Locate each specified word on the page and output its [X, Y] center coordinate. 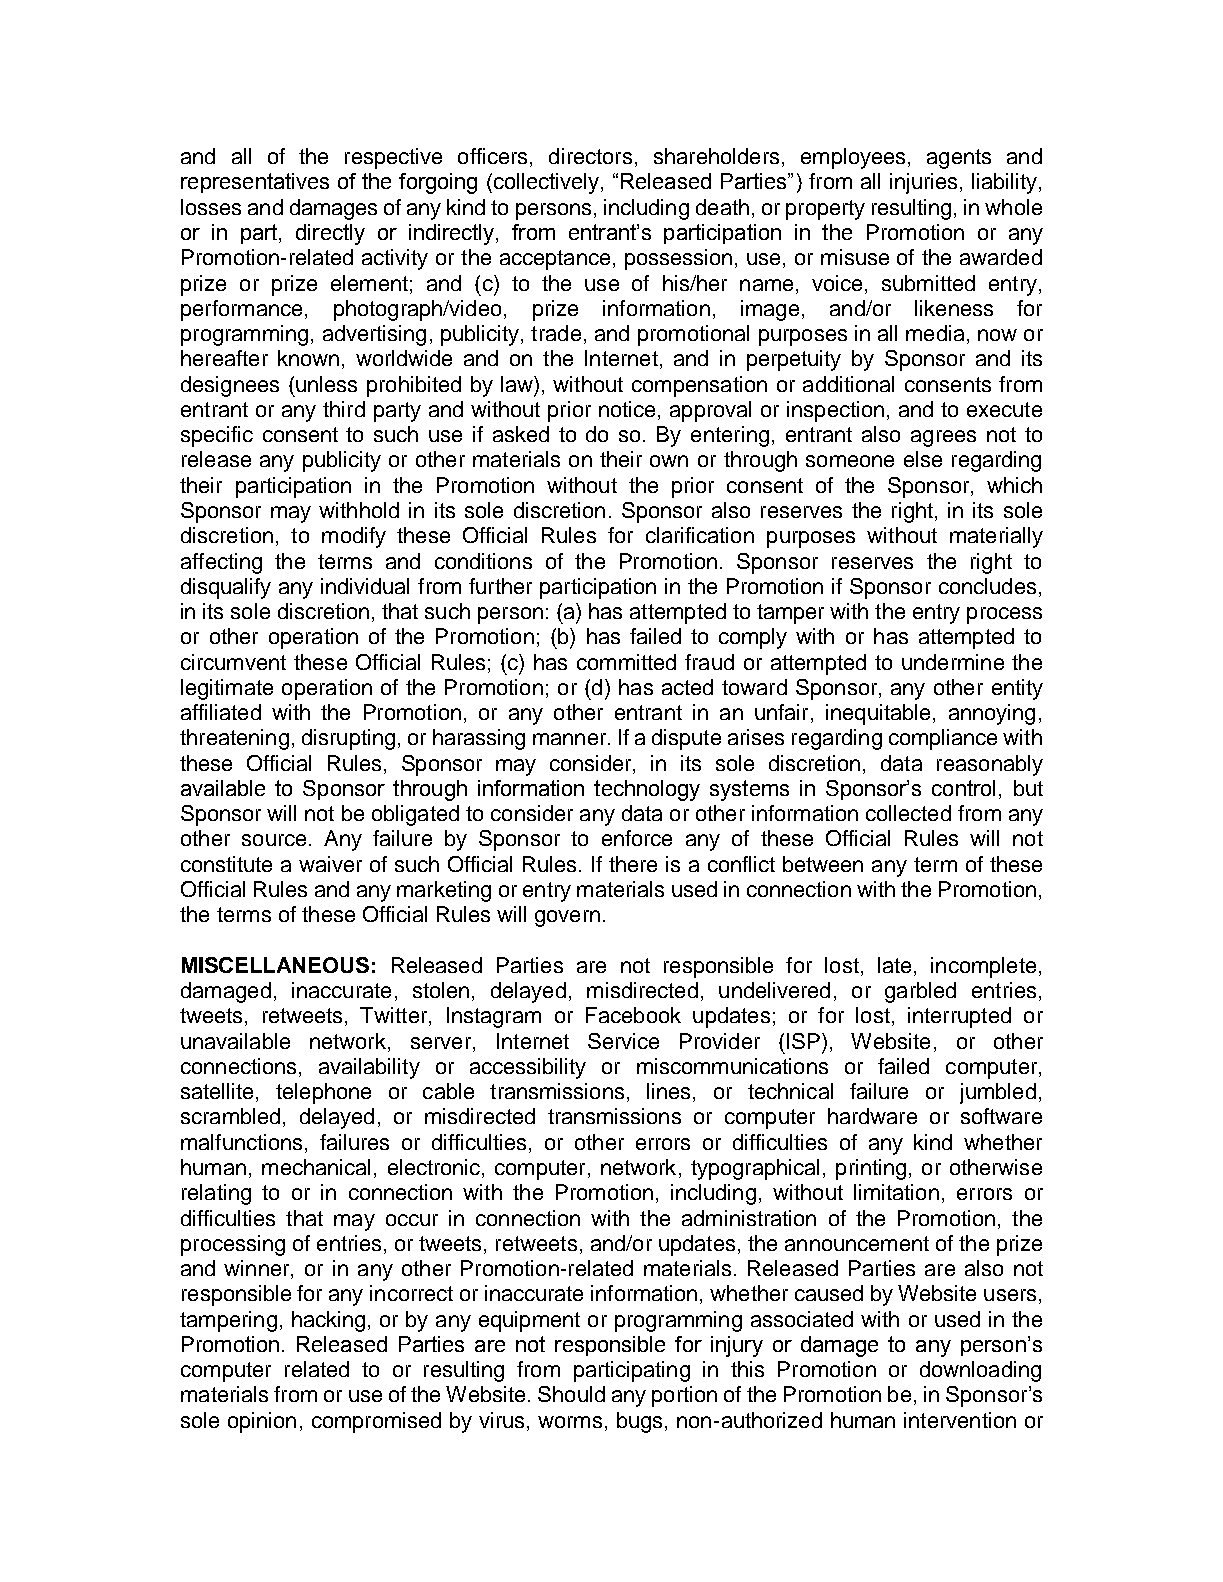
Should [571, 1394]
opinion [262, 1422]
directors [590, 156]
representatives [255, 183]
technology [647, 790]
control [963, 788]
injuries [923, 183]
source [274, 840]
